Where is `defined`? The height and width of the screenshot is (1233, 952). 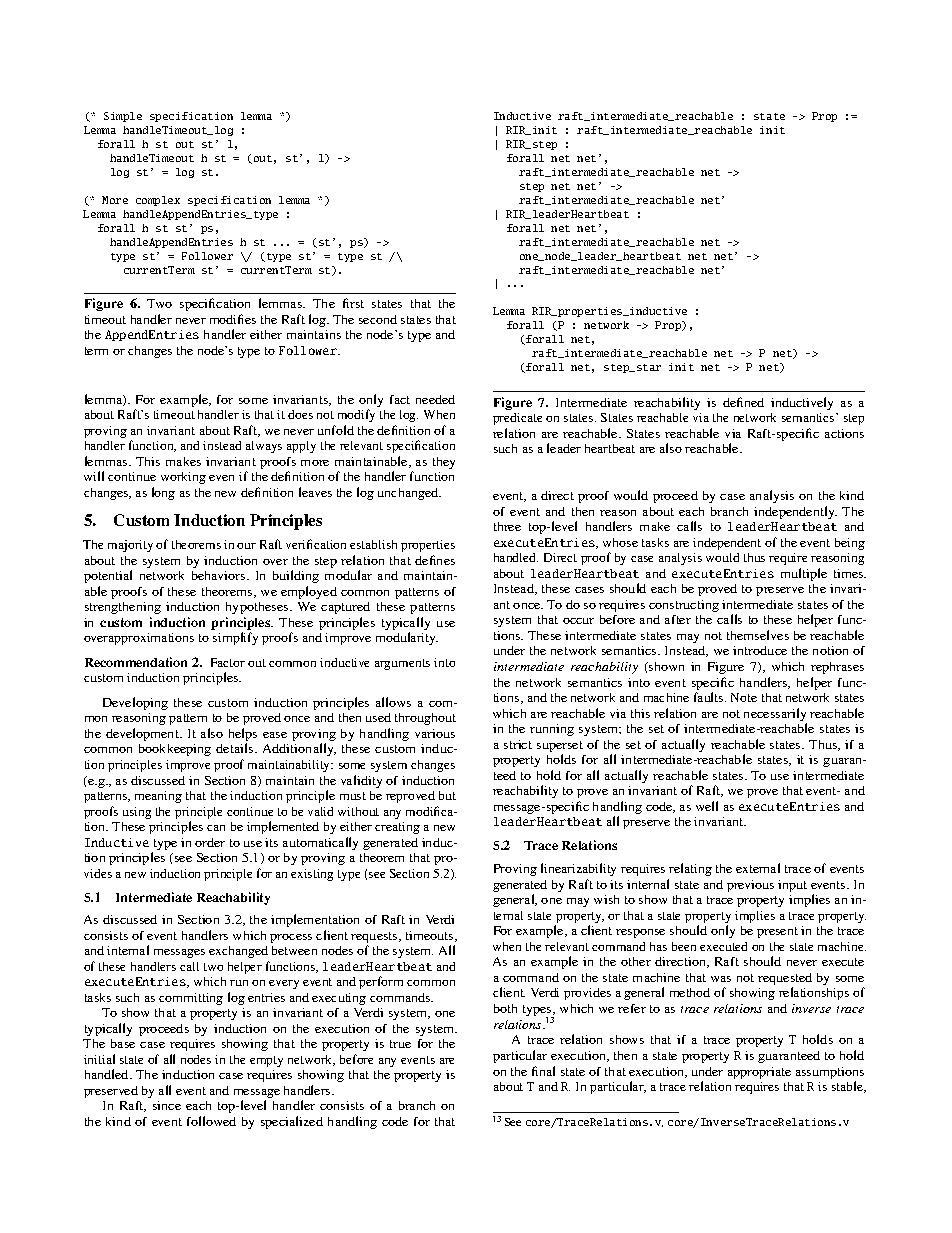
defined is located at coordinates (743, 402).
